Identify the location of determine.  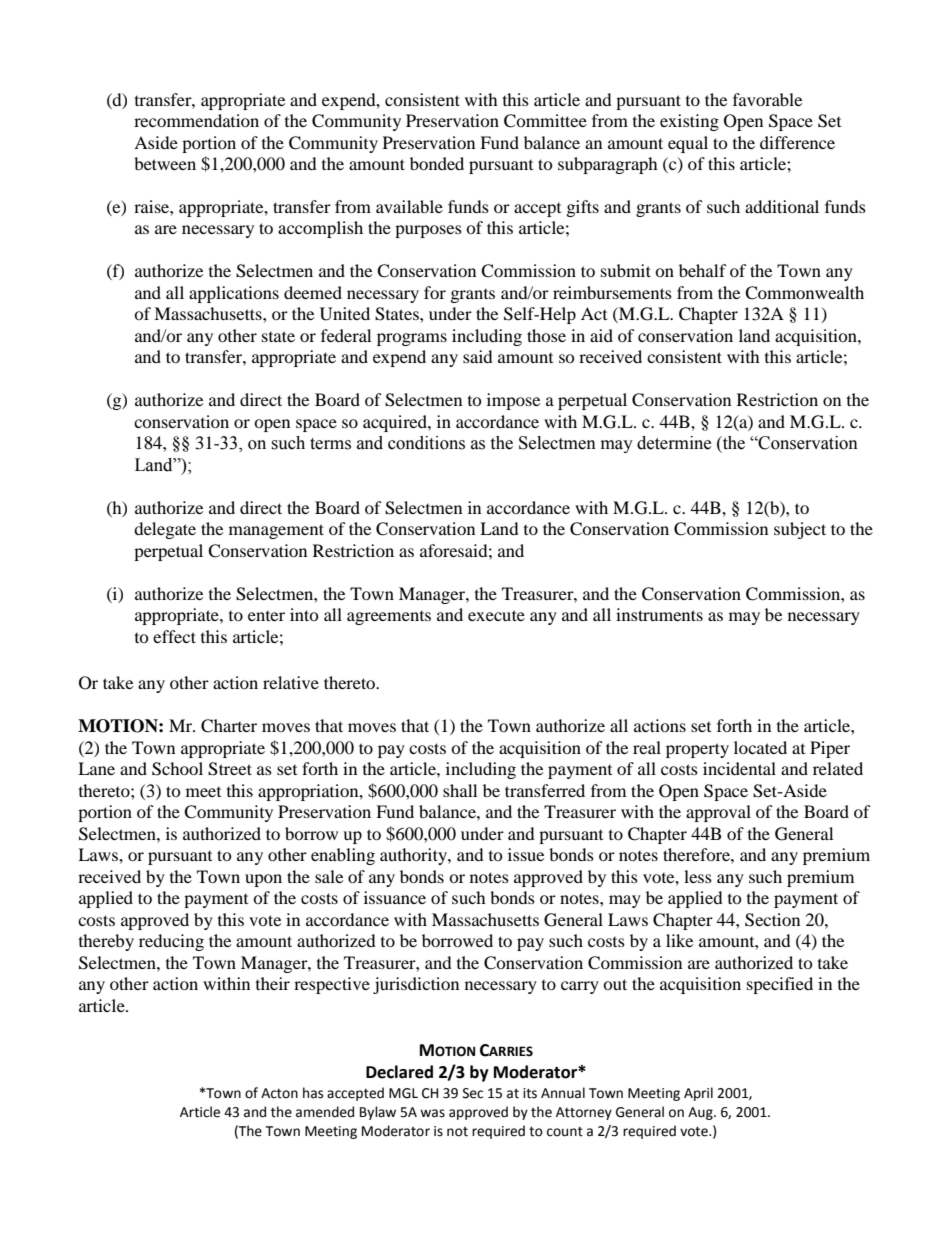
(674, 443).
